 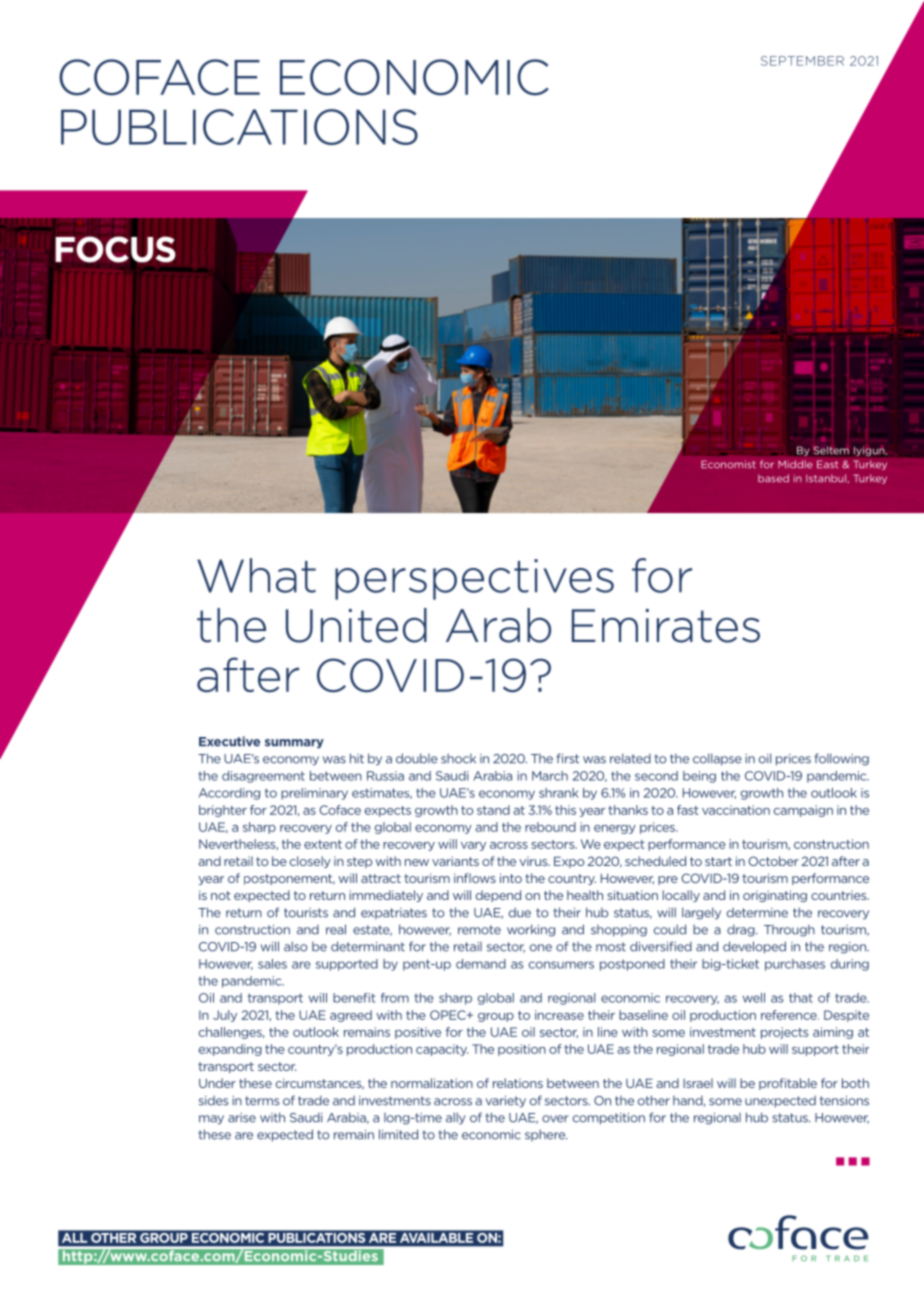 What do you see at coordinates (256, 575) in the screenshot?
I see `What` at bounding box center [256, 575].
